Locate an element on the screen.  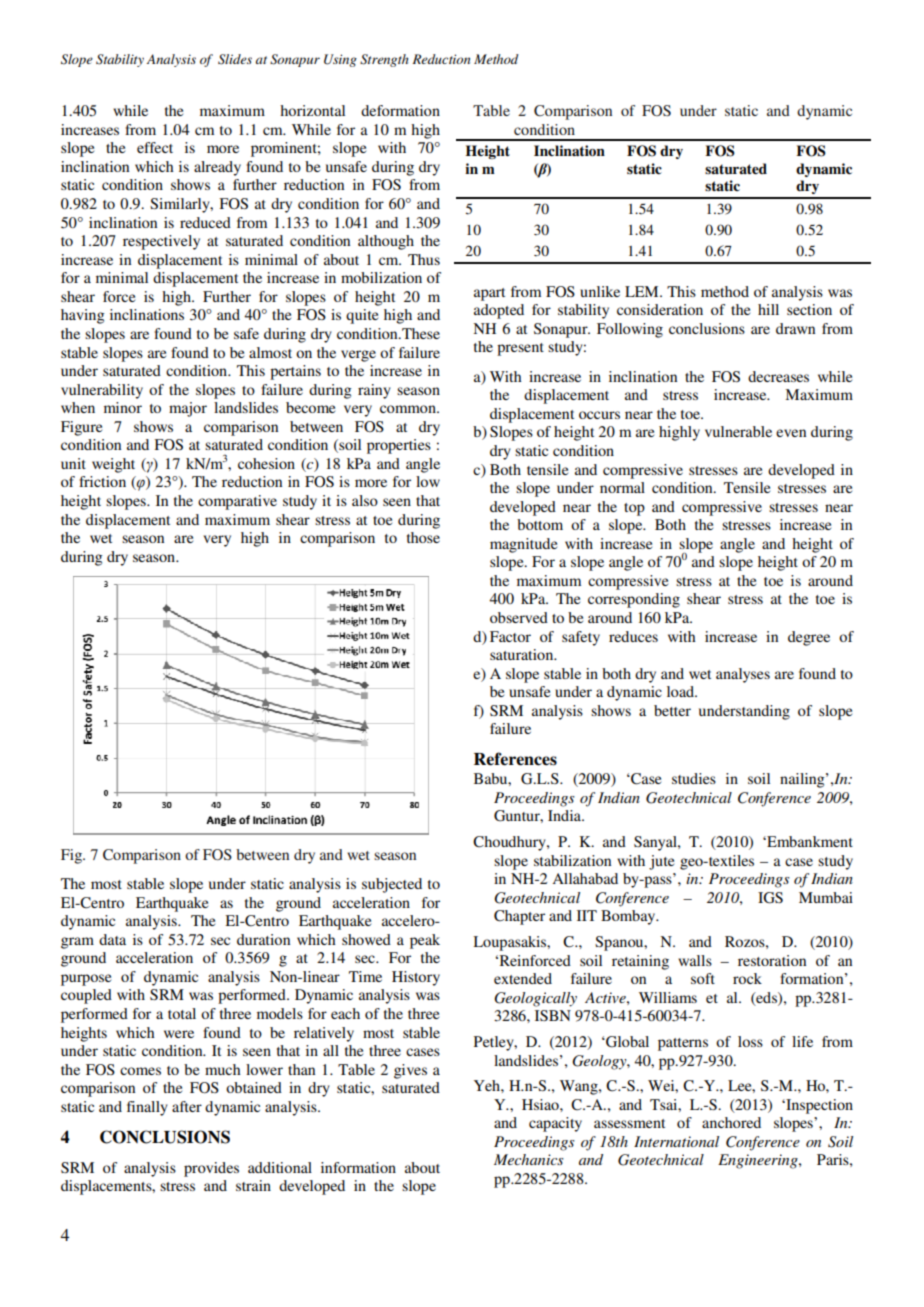
LEM is located at coordinates (643, 291).
